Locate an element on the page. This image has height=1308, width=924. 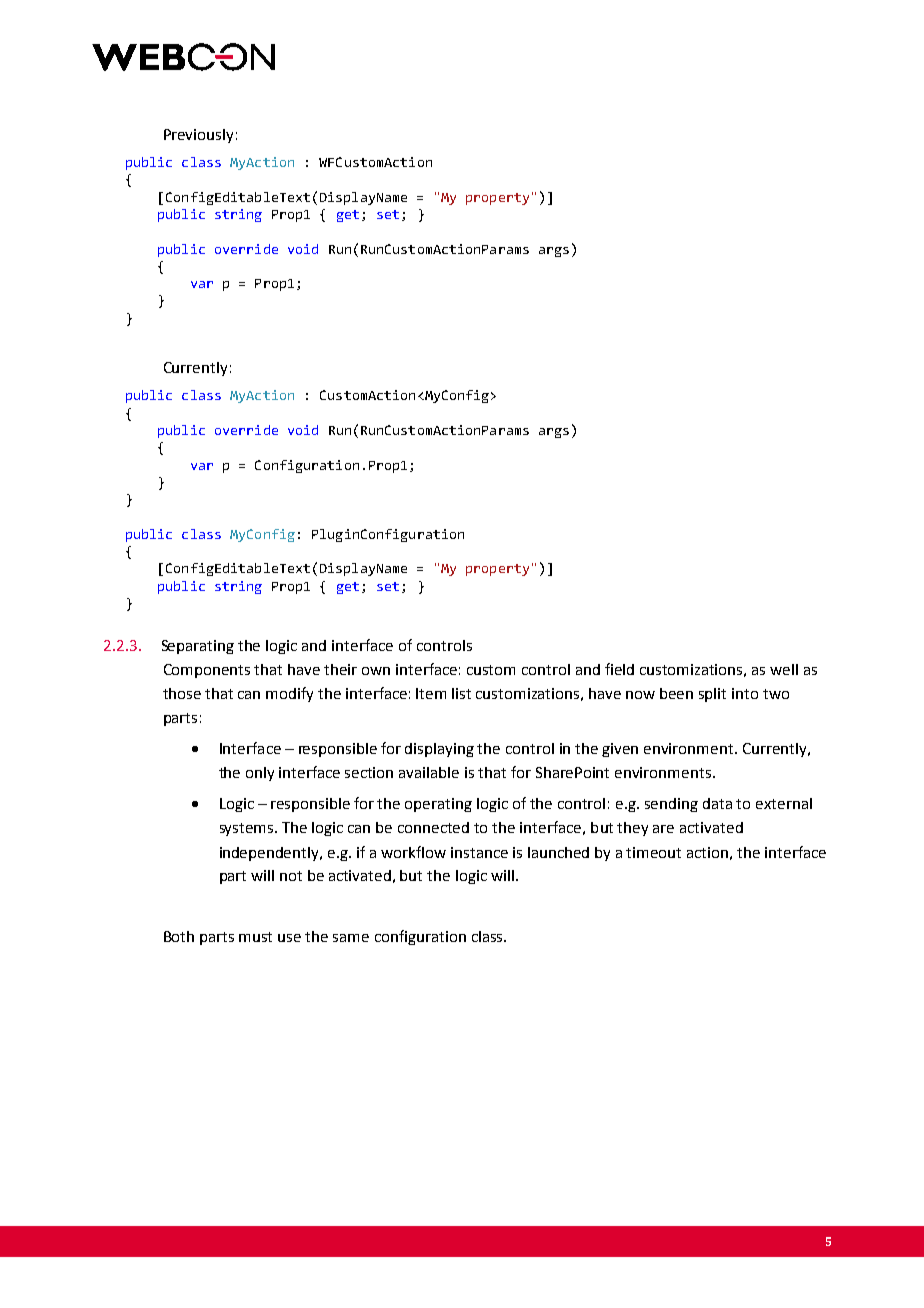
Components is located at coordinates (207, 671).
